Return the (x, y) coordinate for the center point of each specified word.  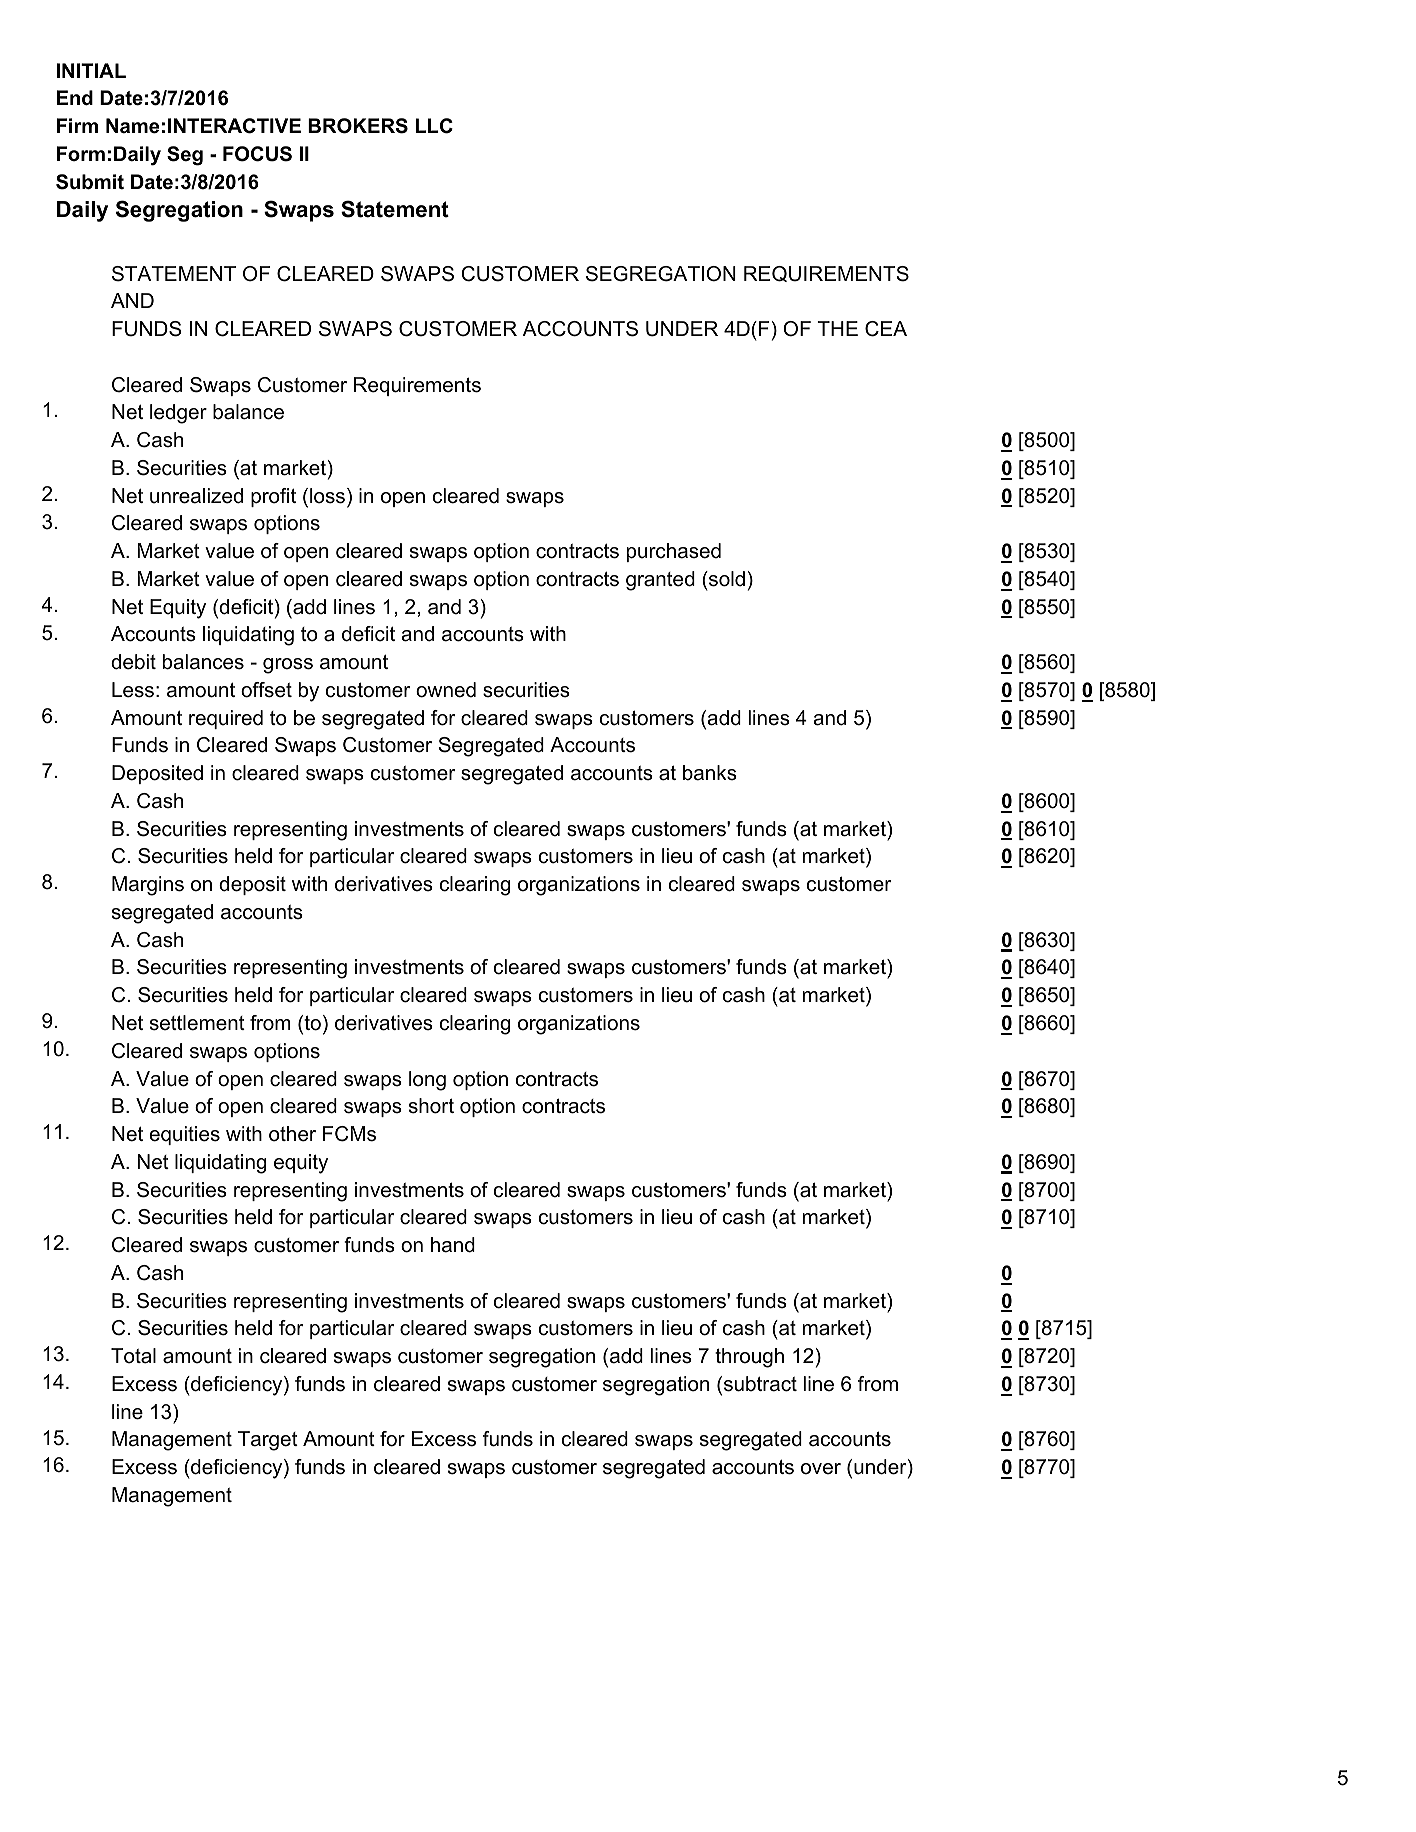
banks (710, 773)
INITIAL (91, 70)
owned (446, 690)
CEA (886, 329)
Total (133, 1356)
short (431, 1106)
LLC (434, 126)
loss (327, 496)
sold (726, 579)
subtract (759, 1385)
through (749, 1358)
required (226, 719)
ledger (178, 414)
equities (184, 1135)
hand (453, 1245)
